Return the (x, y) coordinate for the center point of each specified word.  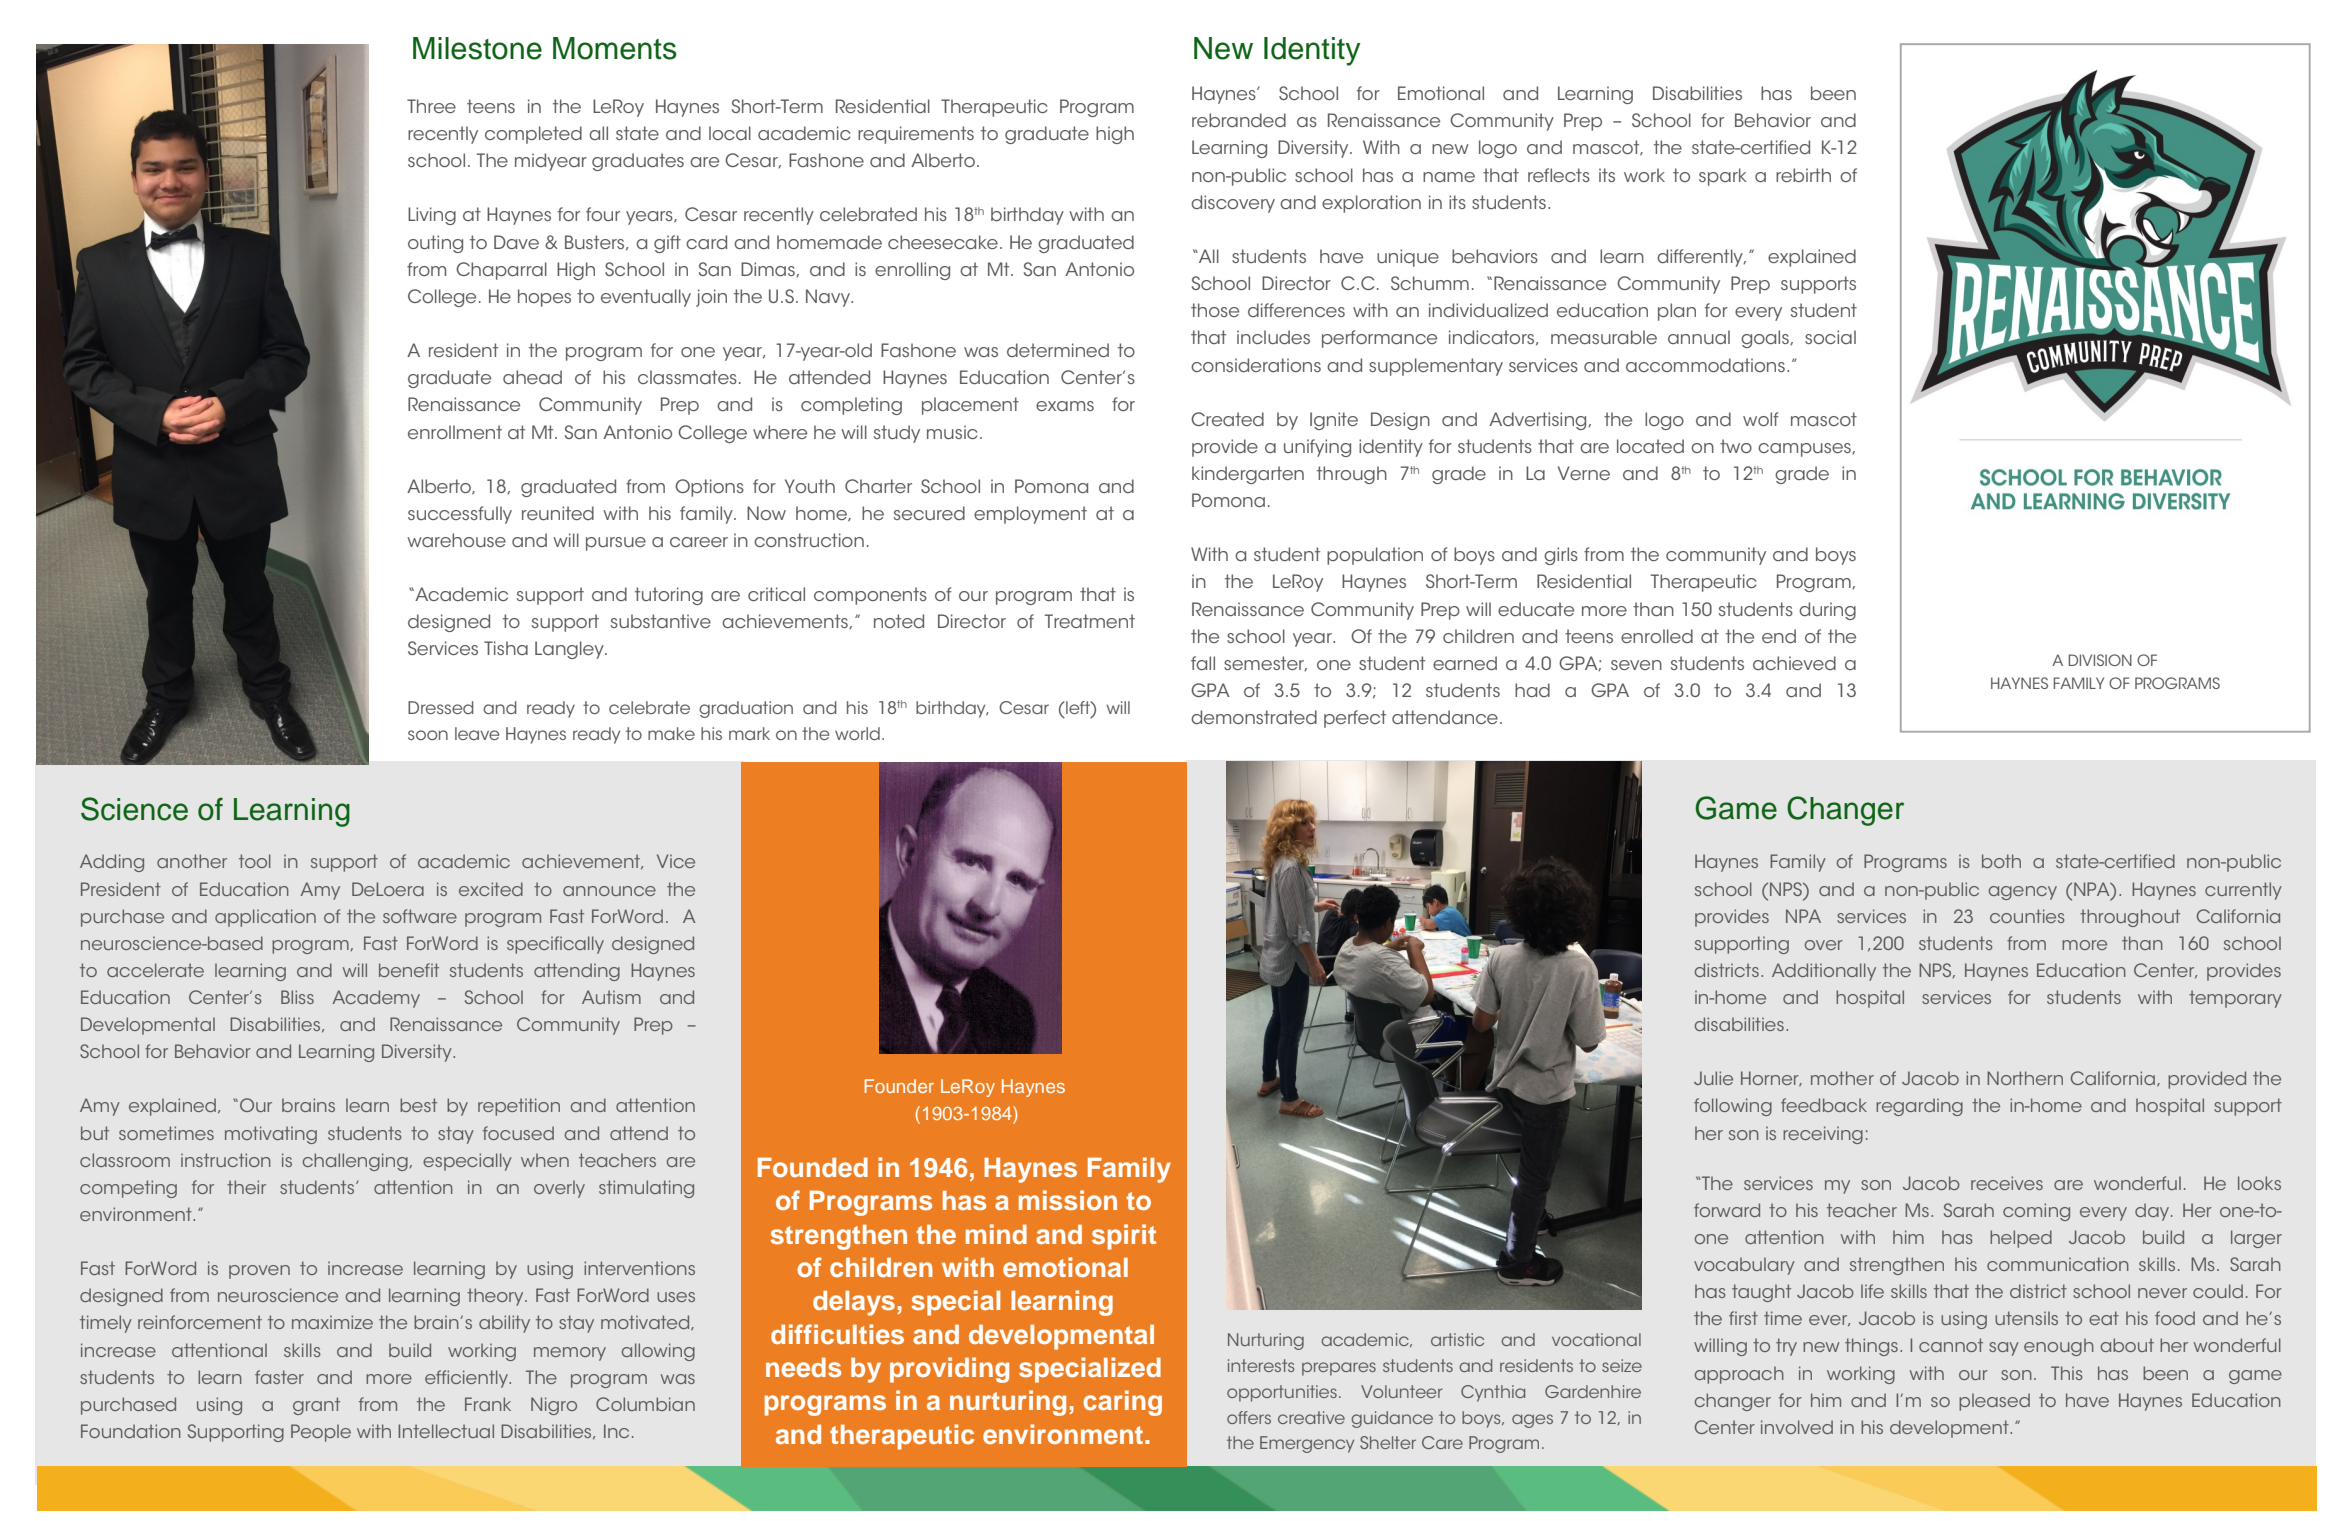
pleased (1994, 1402)
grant (316, 1406)
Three (431, 106)
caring (1122, 1403)
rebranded (1239, 120)
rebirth (1803, 175)
